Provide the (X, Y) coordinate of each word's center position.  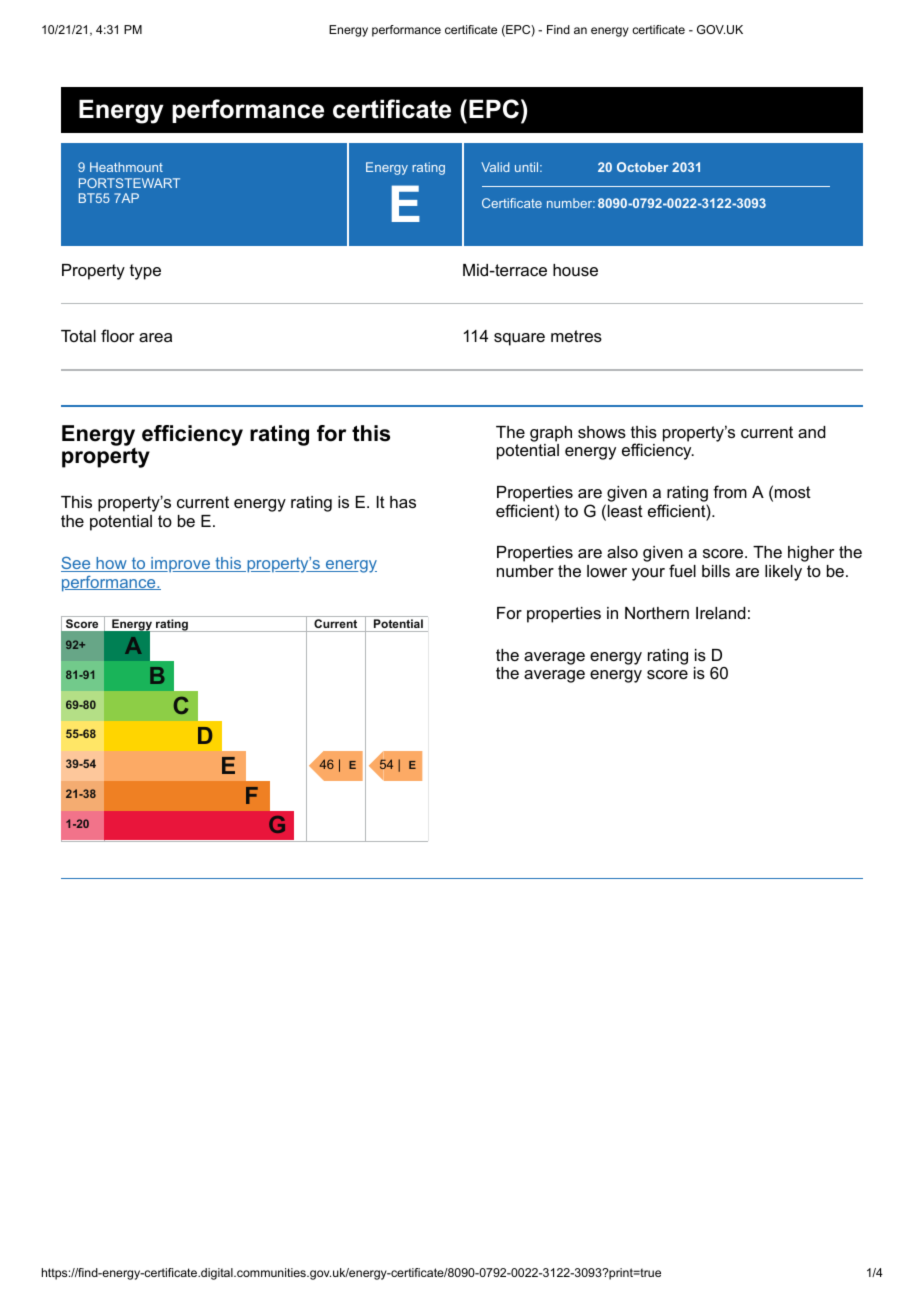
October (642, 167)
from (730, 491)
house (575, 270)
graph (551, 434)
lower (607, 571)
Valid (495, 167)
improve (180, 564)
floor (117, 335)
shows (602, 432)
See (77, 564)
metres (576, 336)
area (155, 337)
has (403, 502)
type (145, 272)
